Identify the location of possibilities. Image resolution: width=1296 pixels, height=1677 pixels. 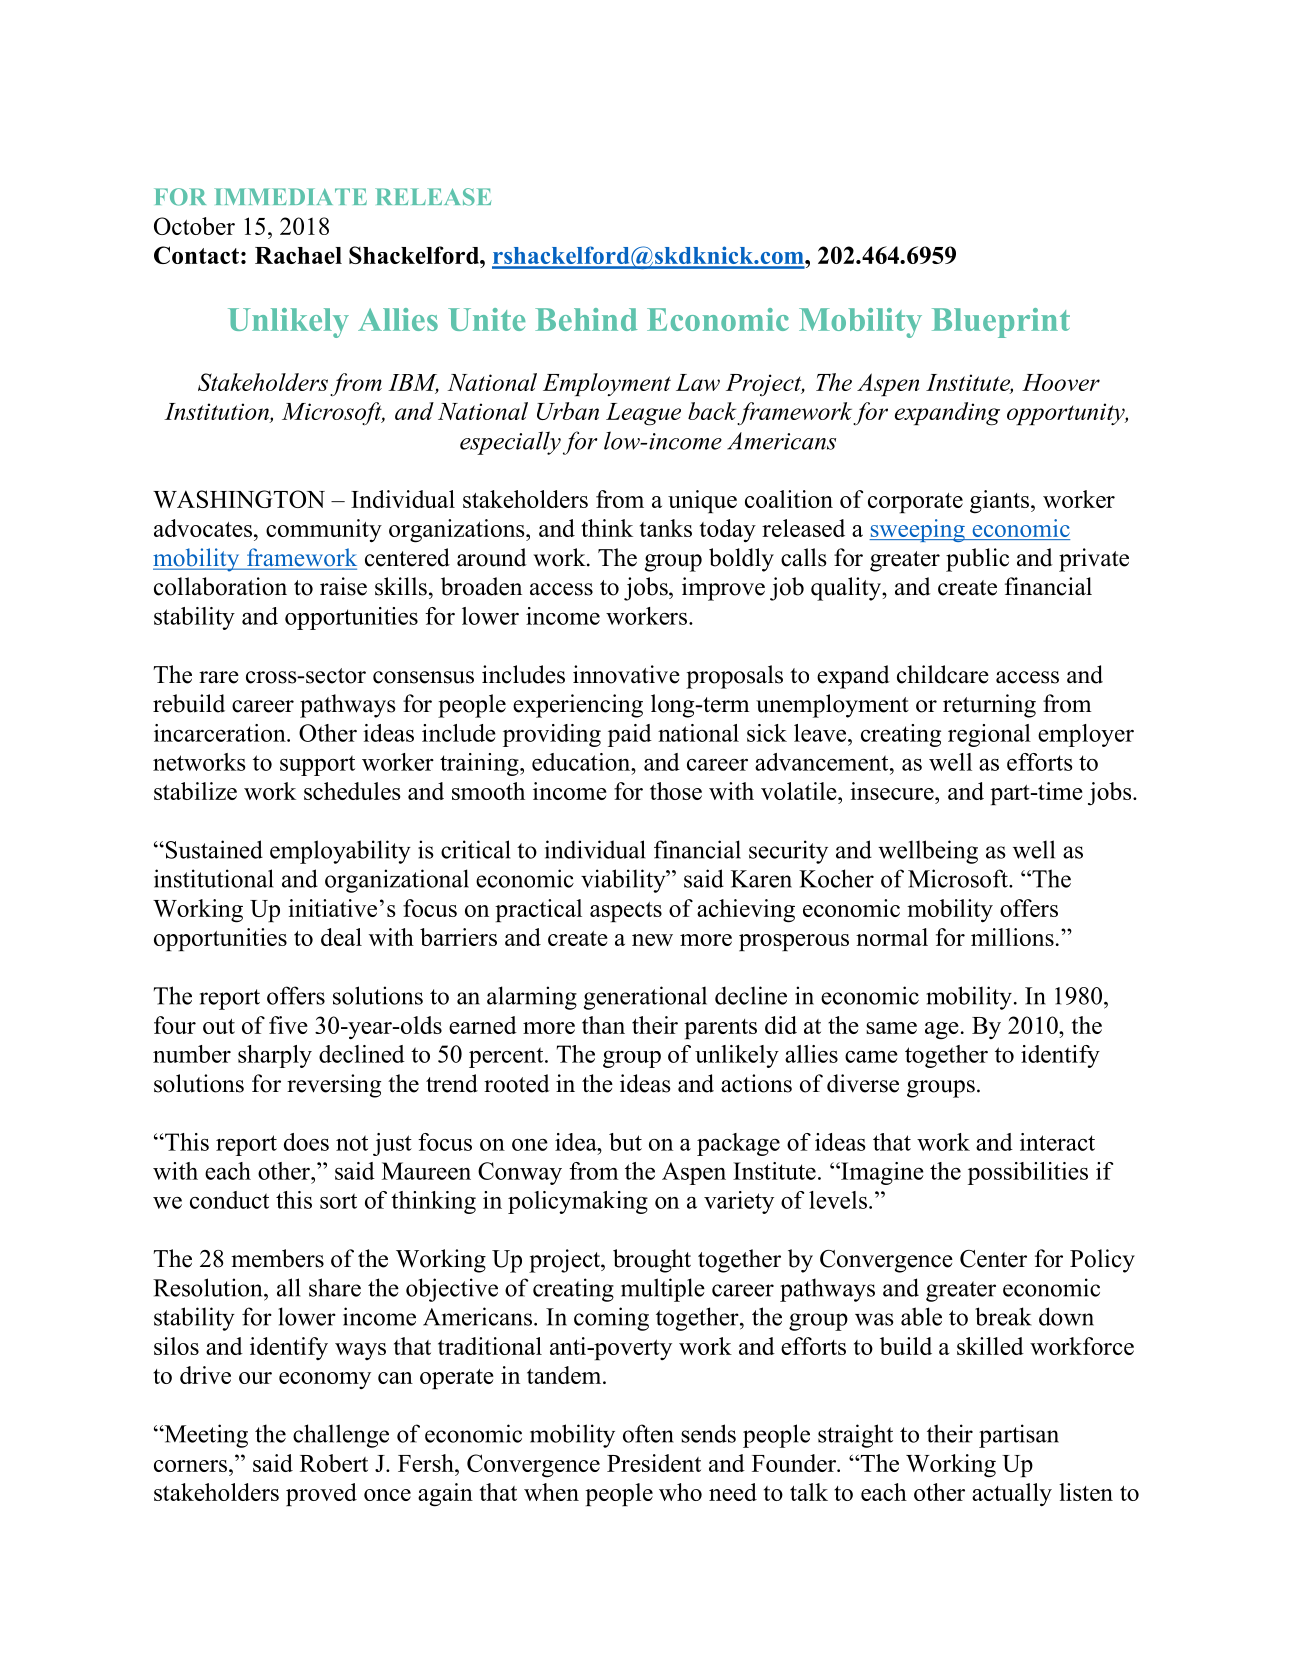
(1028, 1173).
